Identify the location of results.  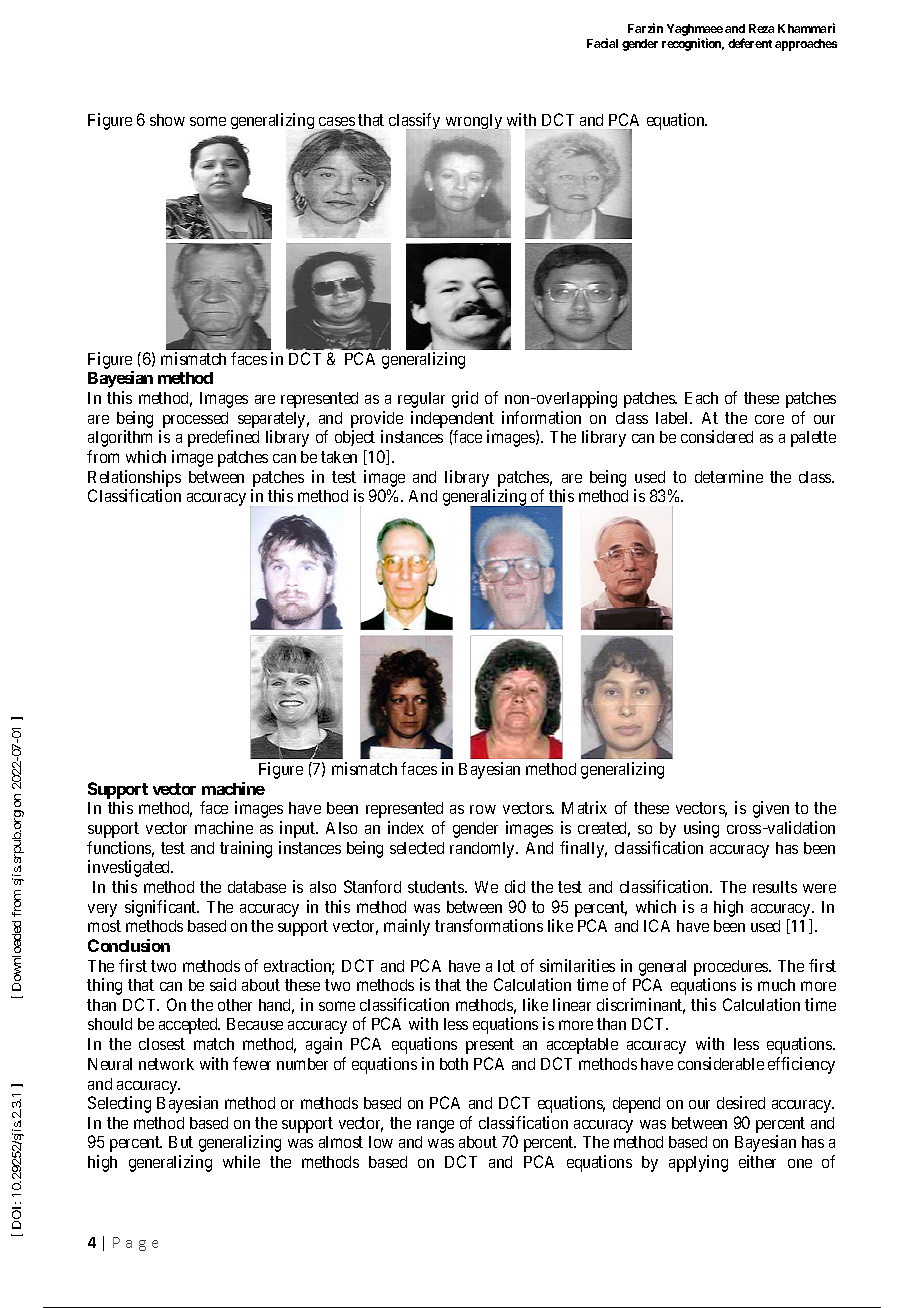
(775, 887).
